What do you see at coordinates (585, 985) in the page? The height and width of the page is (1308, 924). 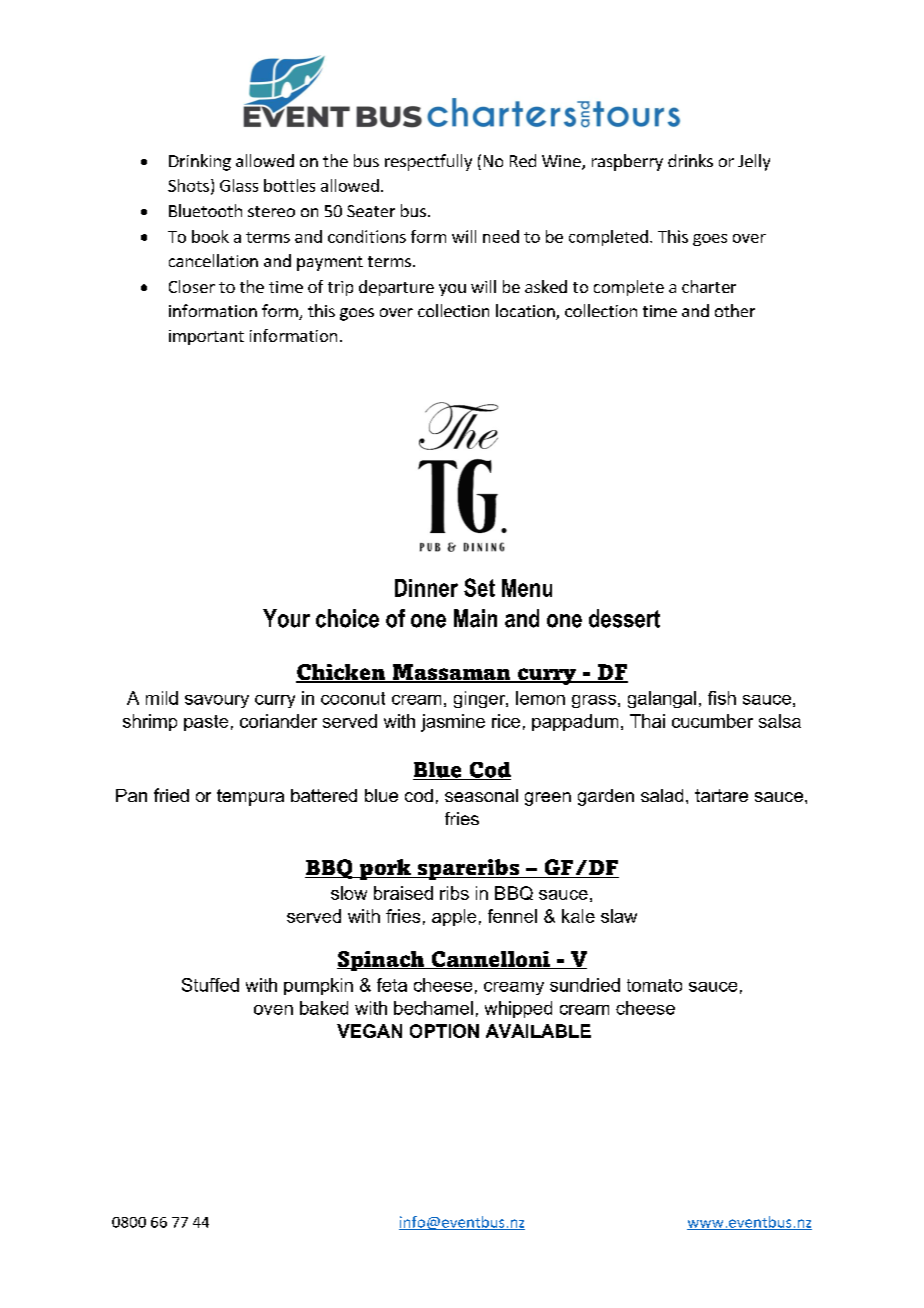 I see `sundried` at bounding box center [585, 985].
